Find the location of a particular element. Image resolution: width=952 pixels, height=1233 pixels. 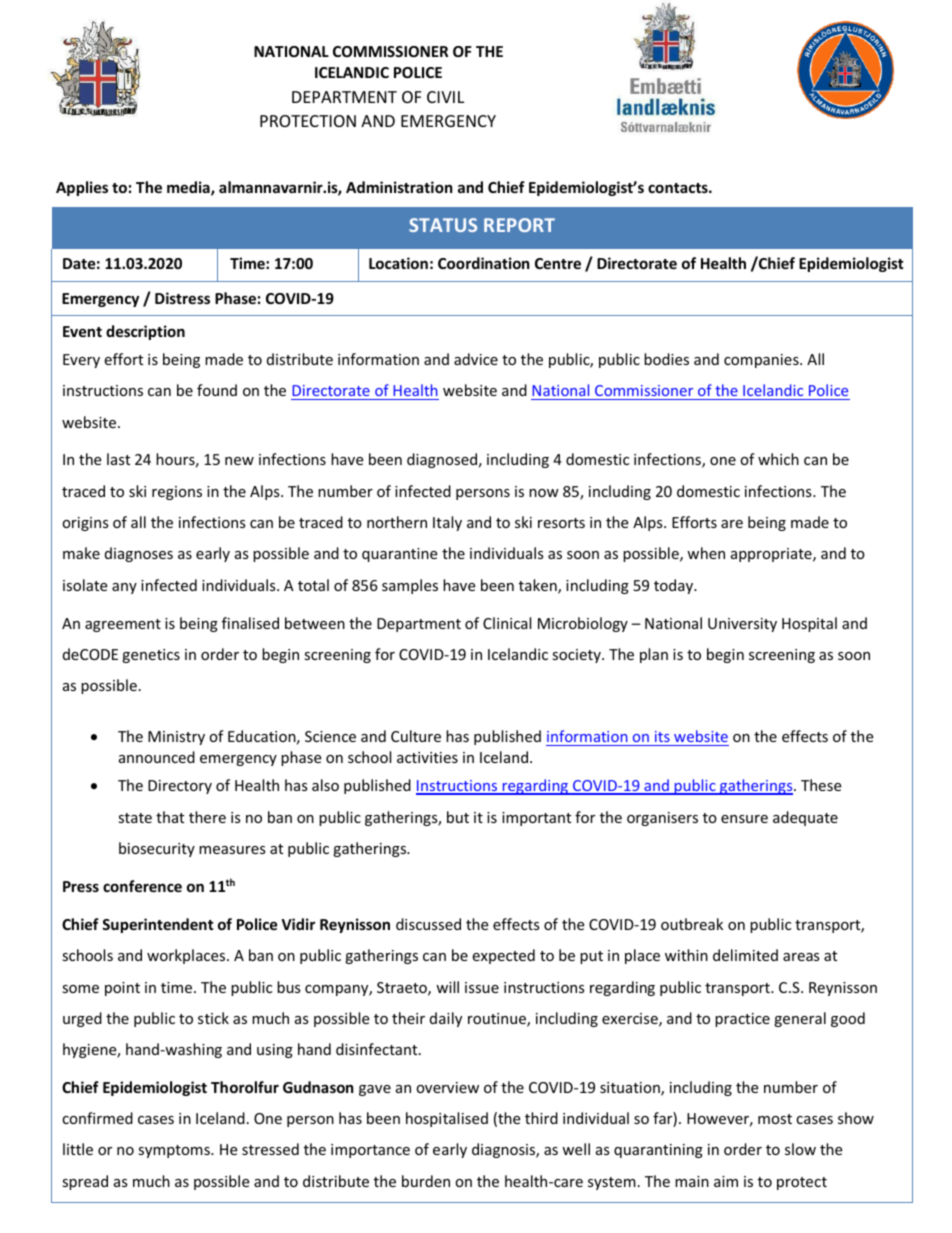

REPORT is located at coordinates (519, 225).
